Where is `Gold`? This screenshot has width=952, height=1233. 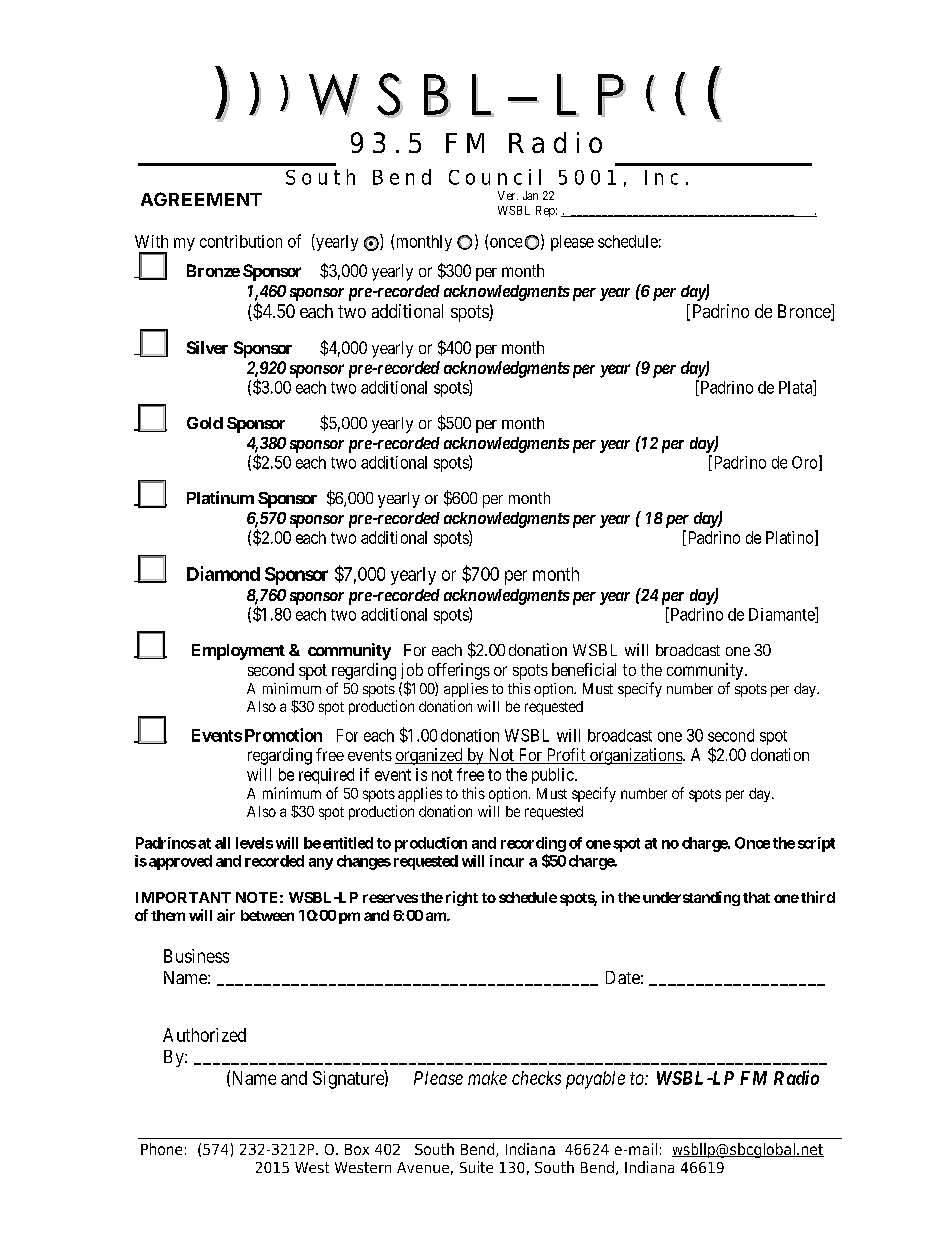
Gold is located at coordinates (205, 423).
